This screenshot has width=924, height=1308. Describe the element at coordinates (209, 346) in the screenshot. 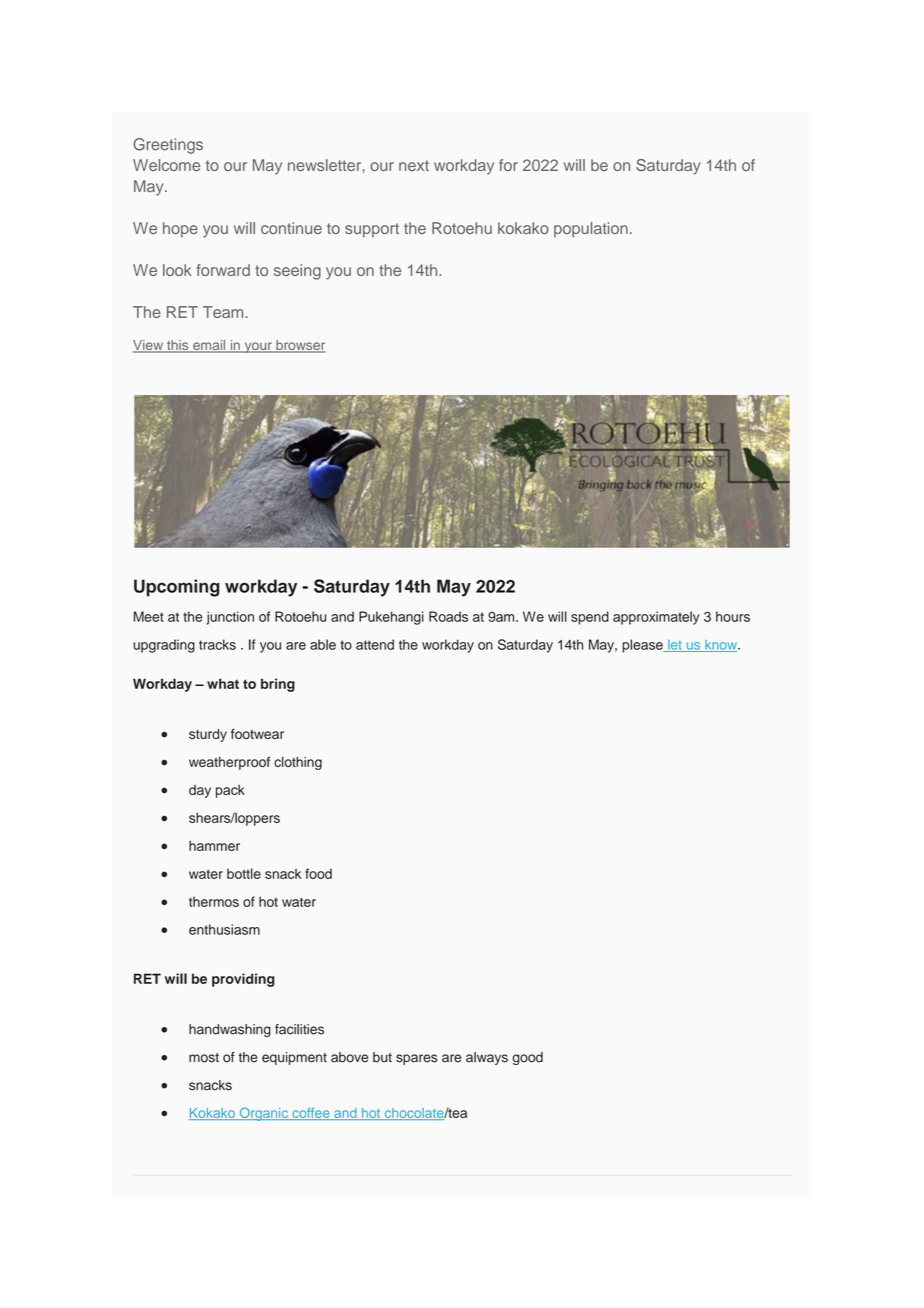

I see `email` at that location.
